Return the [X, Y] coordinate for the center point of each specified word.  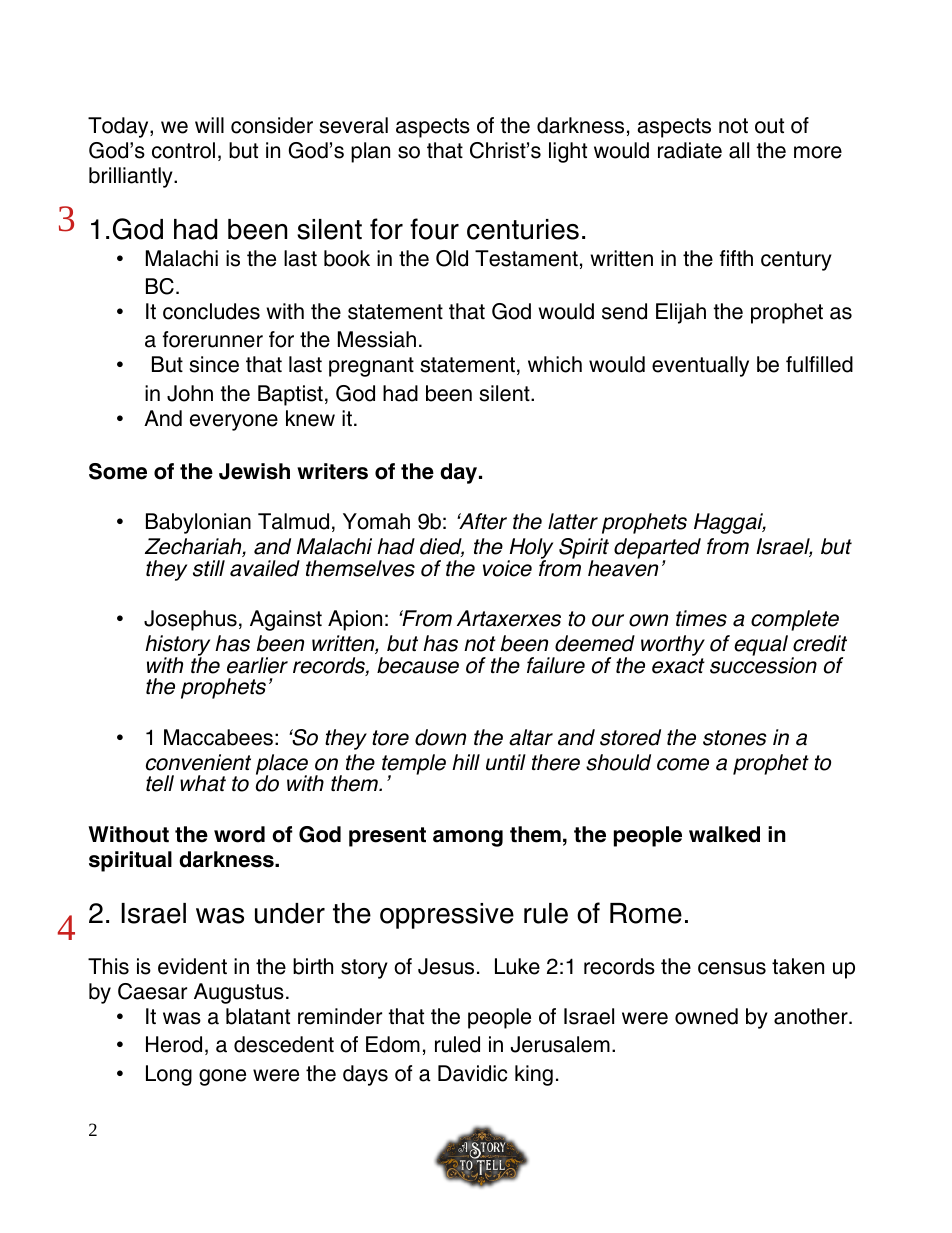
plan [370, 152]
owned [706, 1016]
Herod [174, 1044]
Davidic [472, 1073]
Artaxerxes [509, 618]
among [468, 838]
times [701, 618]
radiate [690, 150]
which [555, 364]
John [190, 393]
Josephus [190, 620]
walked [724, 834]
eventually [700, 366]
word [239, 834]
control [183, 150]
